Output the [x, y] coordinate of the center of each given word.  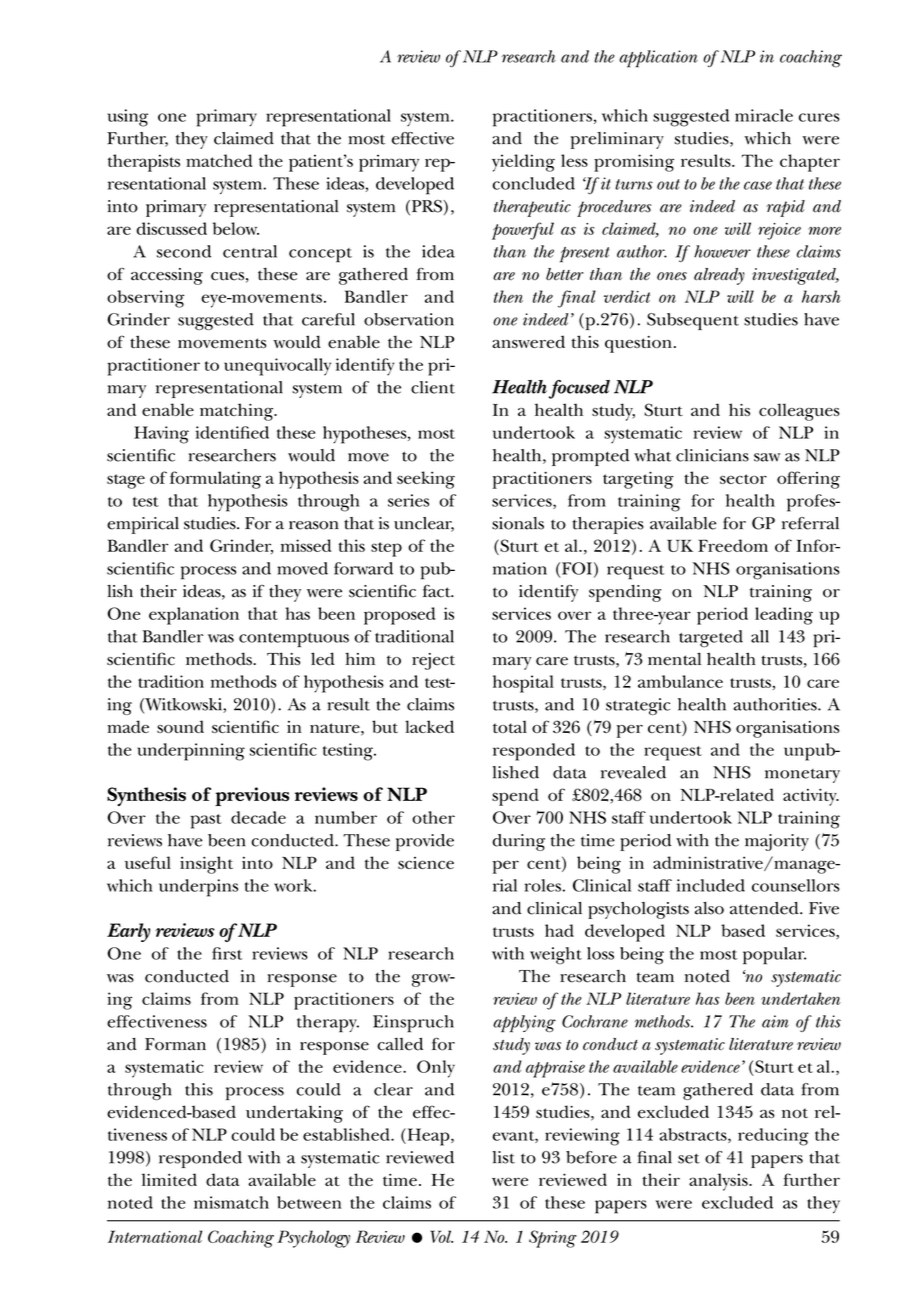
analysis [719, 1182]
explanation [194, 616]
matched [219, 160]
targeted [711, 639]
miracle [764, 115]
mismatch [231, 1202]
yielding [523, 163]
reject [433, 661]
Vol [441, 1236]
